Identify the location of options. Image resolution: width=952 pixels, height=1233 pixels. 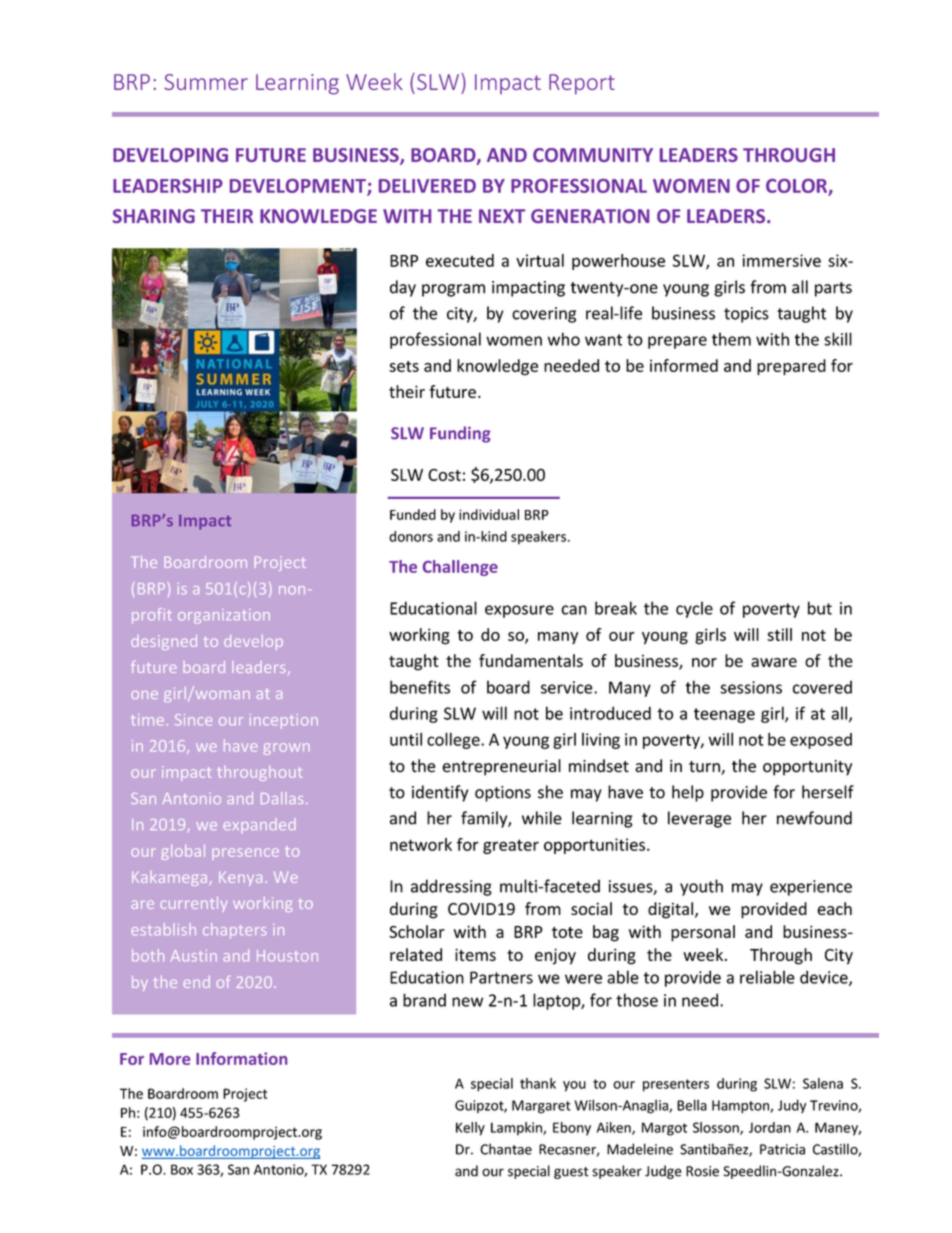
(503, 794).
